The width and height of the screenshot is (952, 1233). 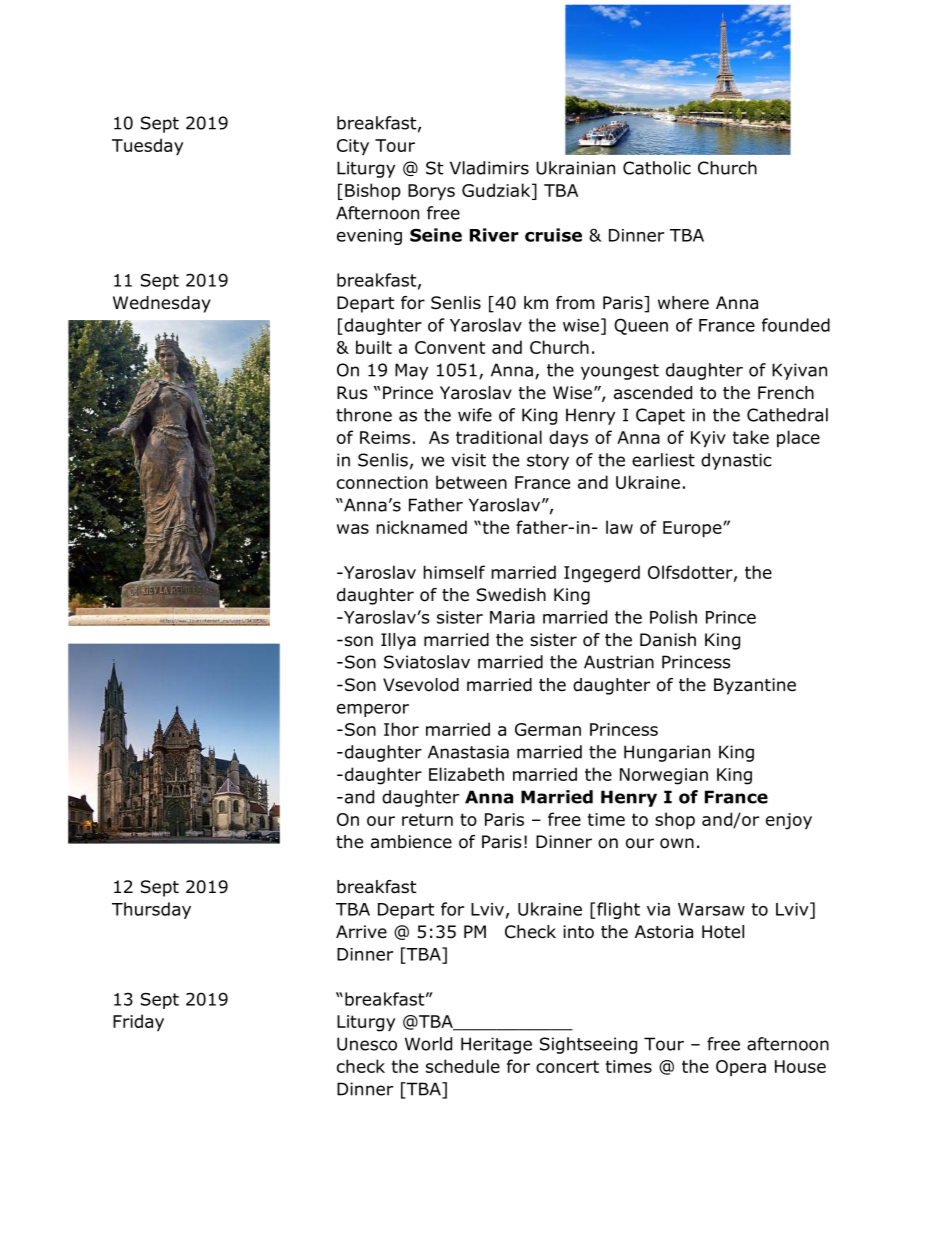 What do you see at coordinates (657, 168) in the screenshot?
I see `Catholic` at bounding box center [657, 168].
